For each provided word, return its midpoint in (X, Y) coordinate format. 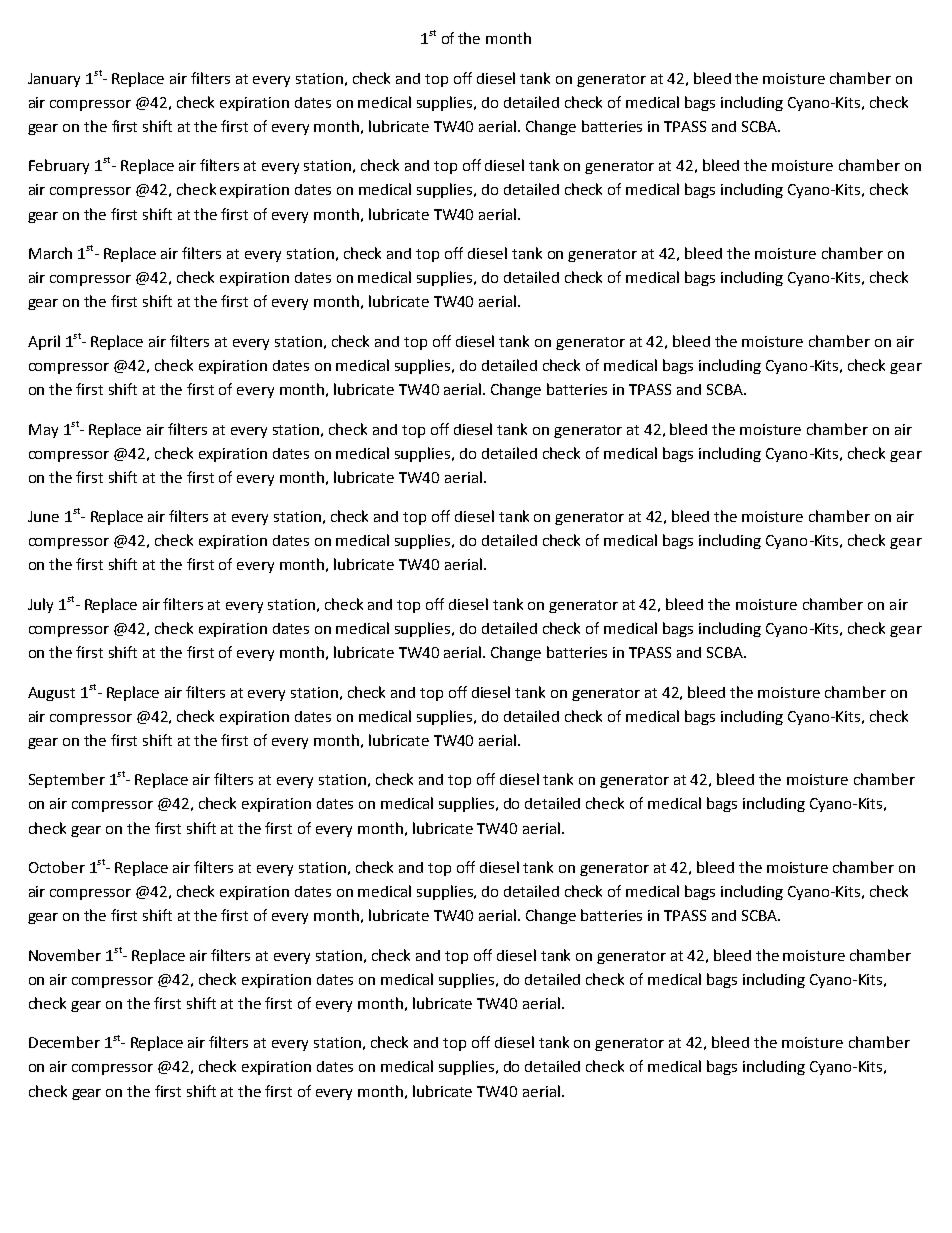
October (57, 867)
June (43, 516)
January (54, 80)
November (65, 955)
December (64, 1042)
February (59, 166)
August (51, 694)
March (50, 253)
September (67, 780)
